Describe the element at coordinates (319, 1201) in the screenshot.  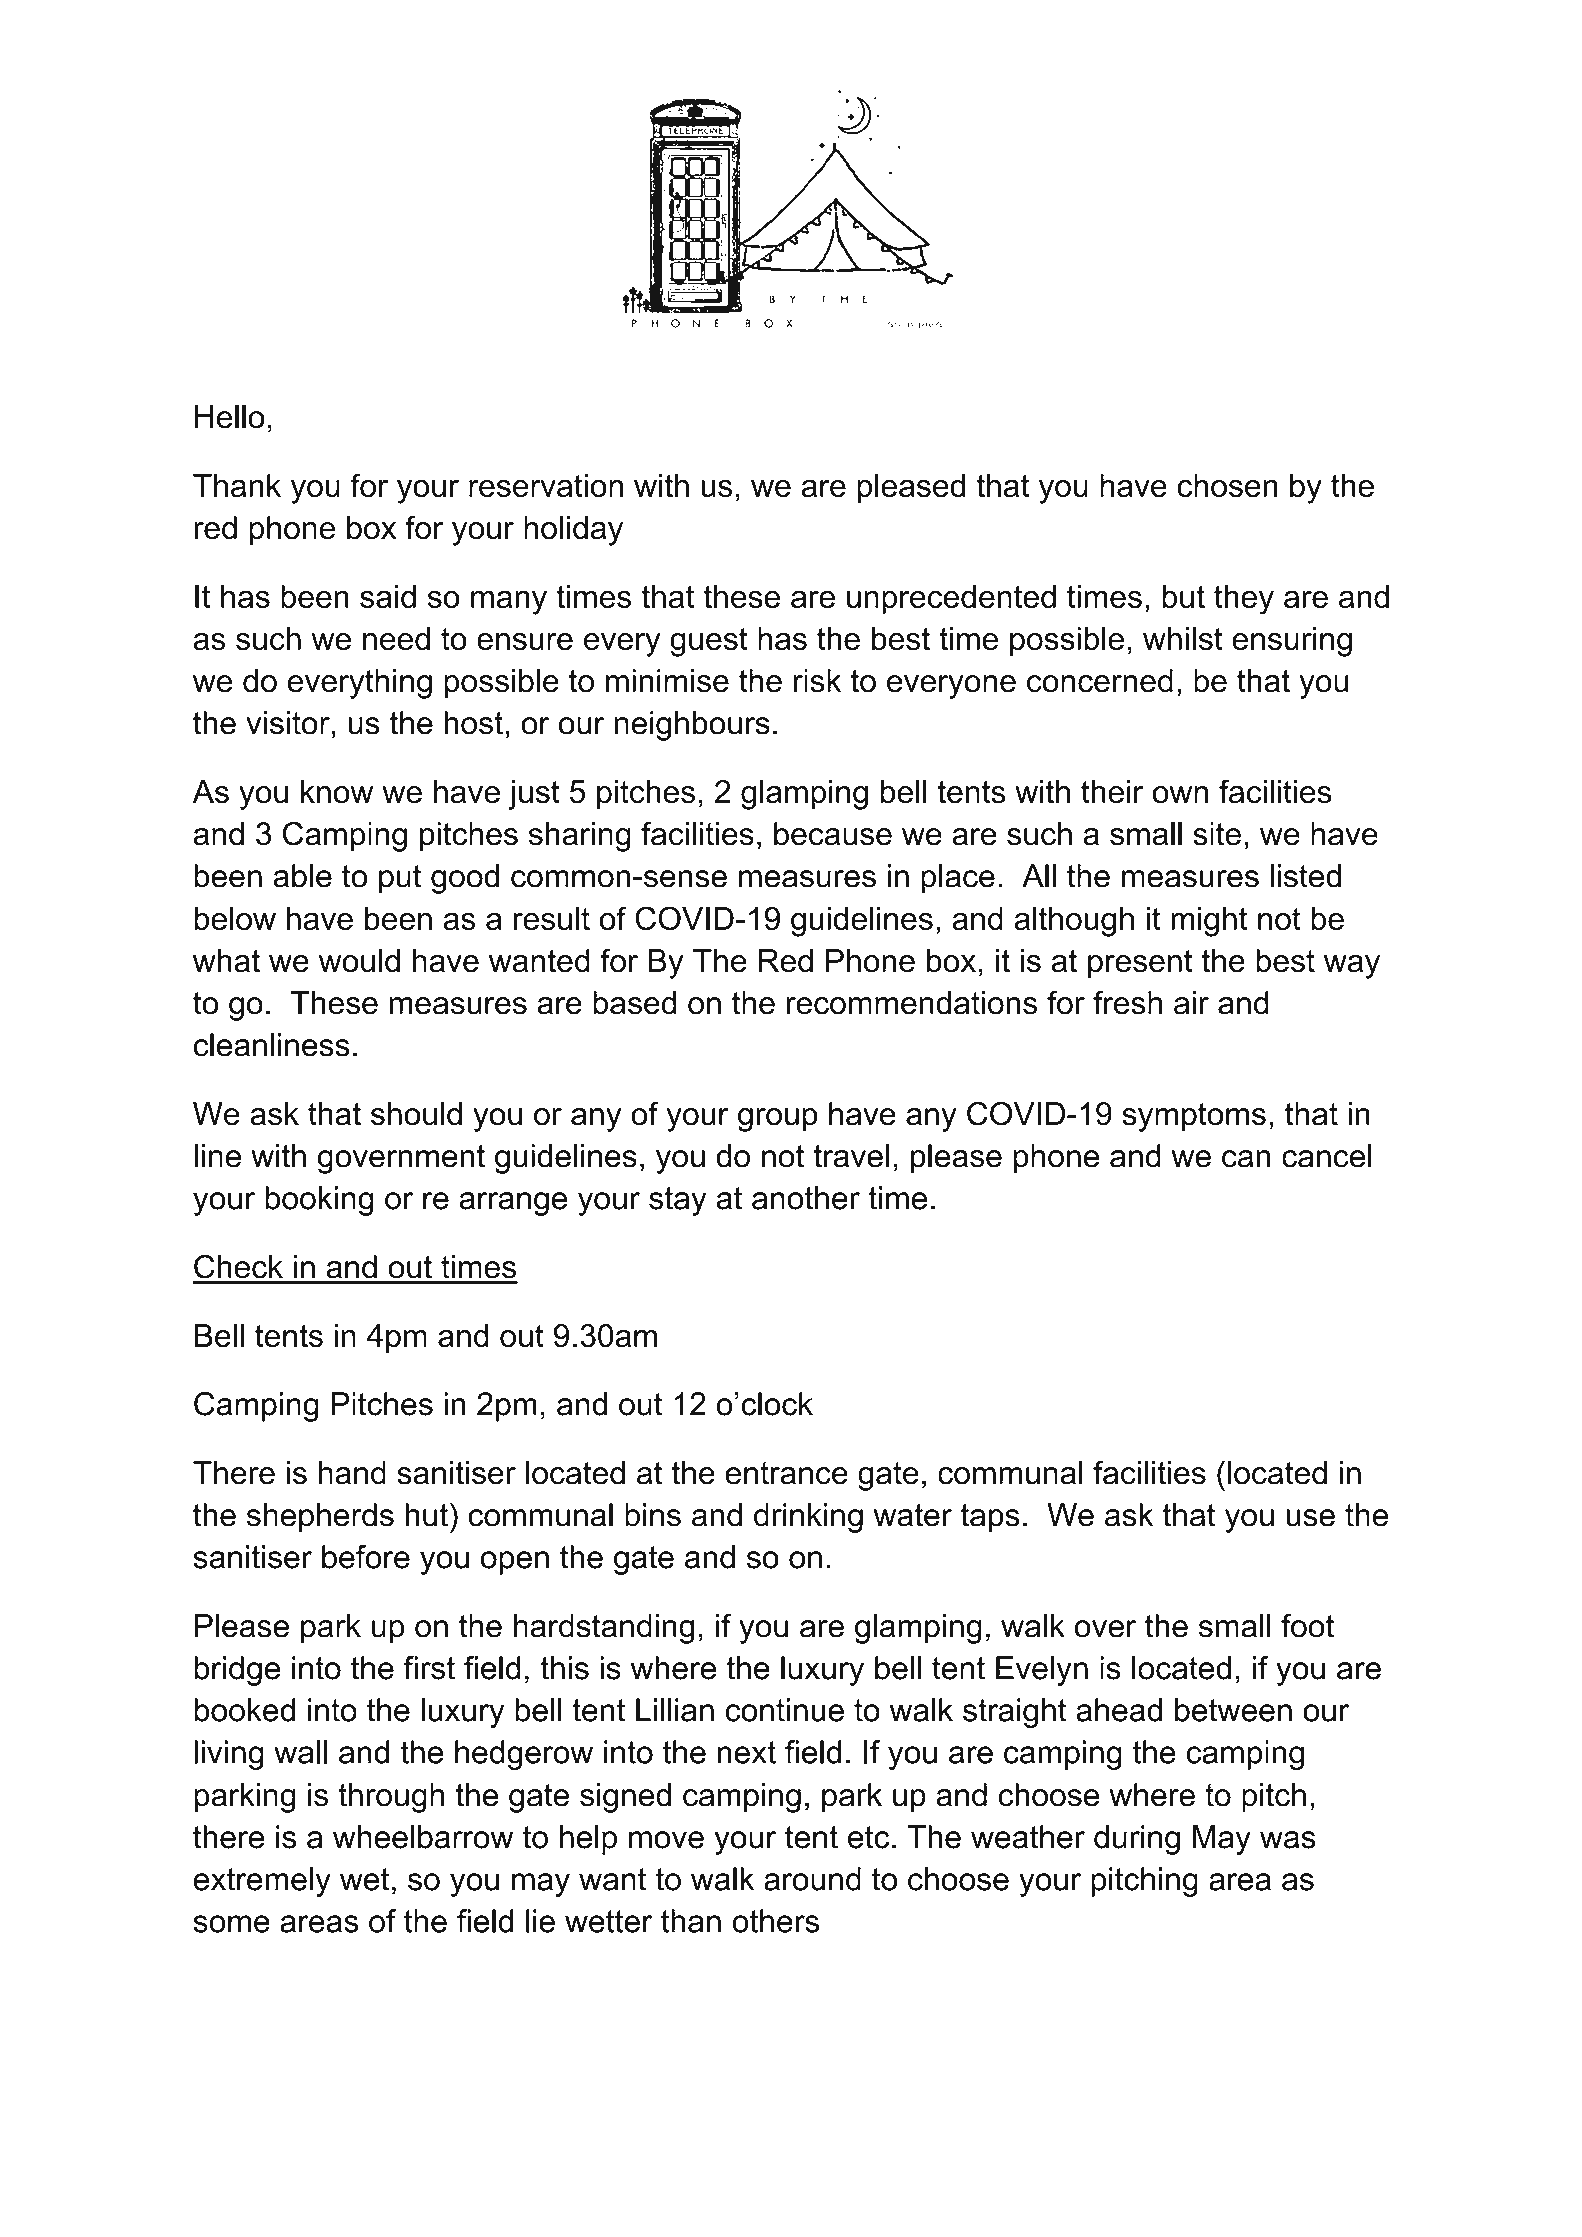
I see `booking` at that location.
